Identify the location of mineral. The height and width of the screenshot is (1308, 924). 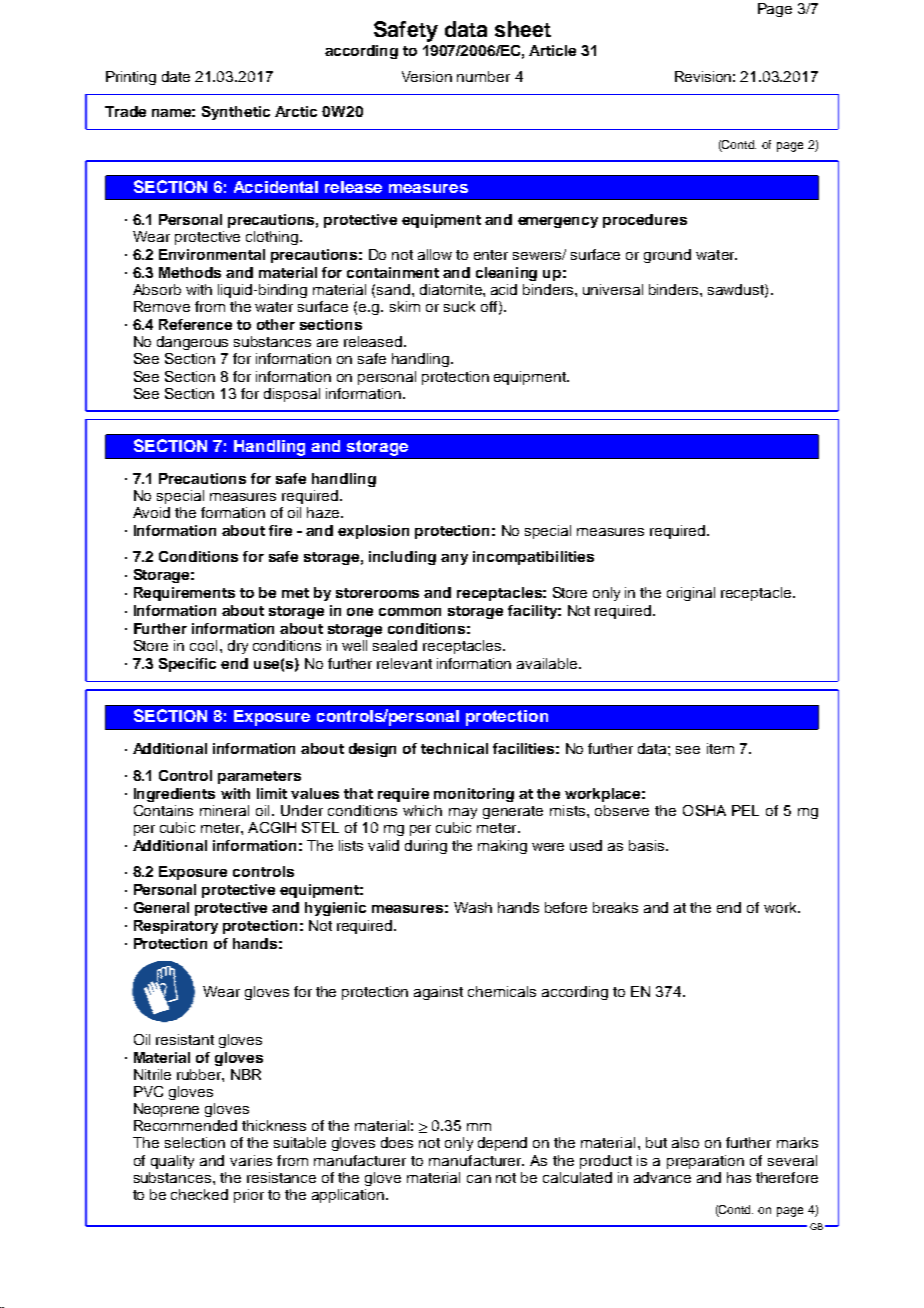
(224, 810).
